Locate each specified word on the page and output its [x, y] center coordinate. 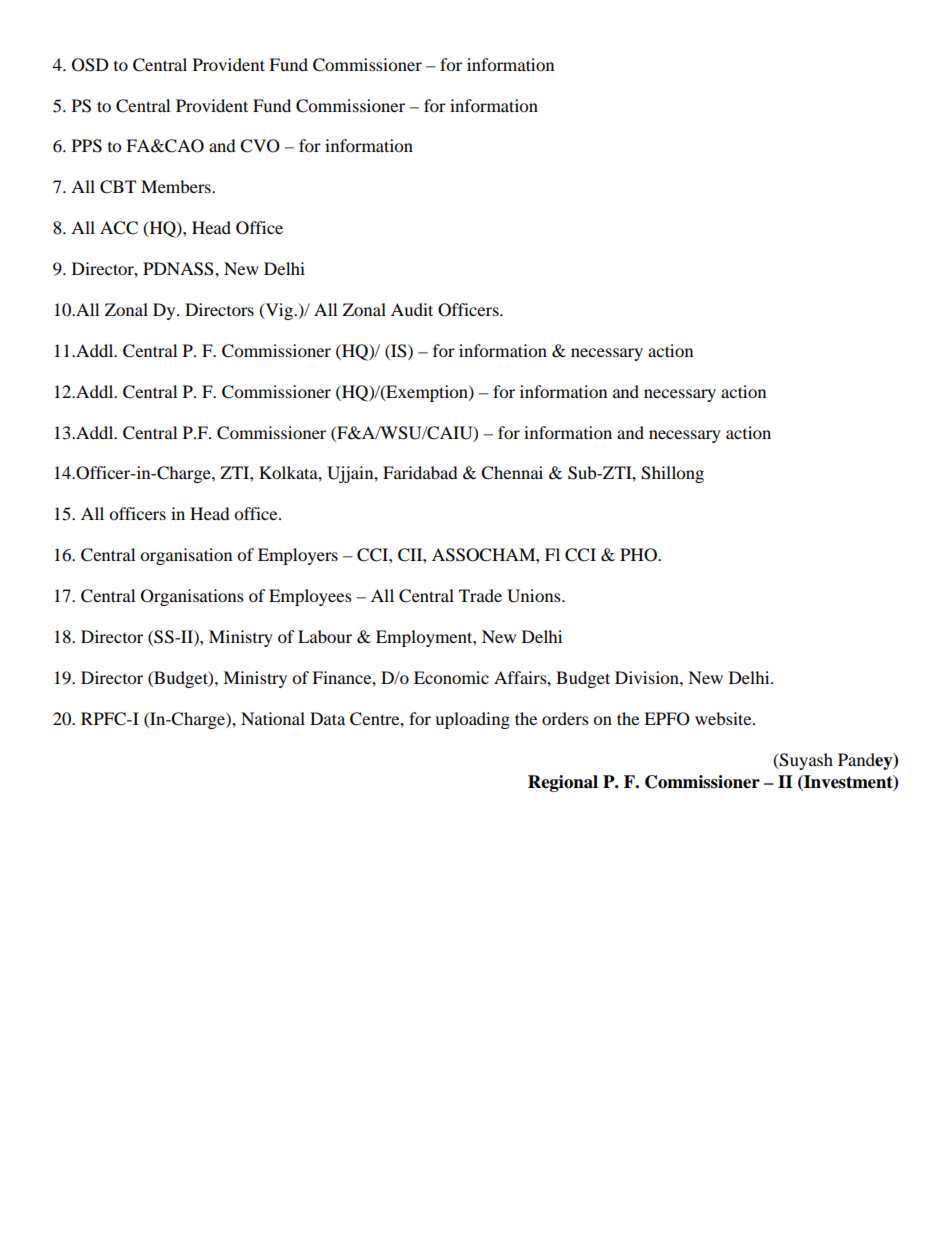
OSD [90, 65]
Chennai [512, 473]
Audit [412, 309]
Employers [298, 556]
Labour [325, 636]
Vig [279, 311]
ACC [119, 228]
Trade [480, 595]
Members [177, 186]
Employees [310, 597]
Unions [535, 596]
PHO [639, 555]
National [273, 718]
